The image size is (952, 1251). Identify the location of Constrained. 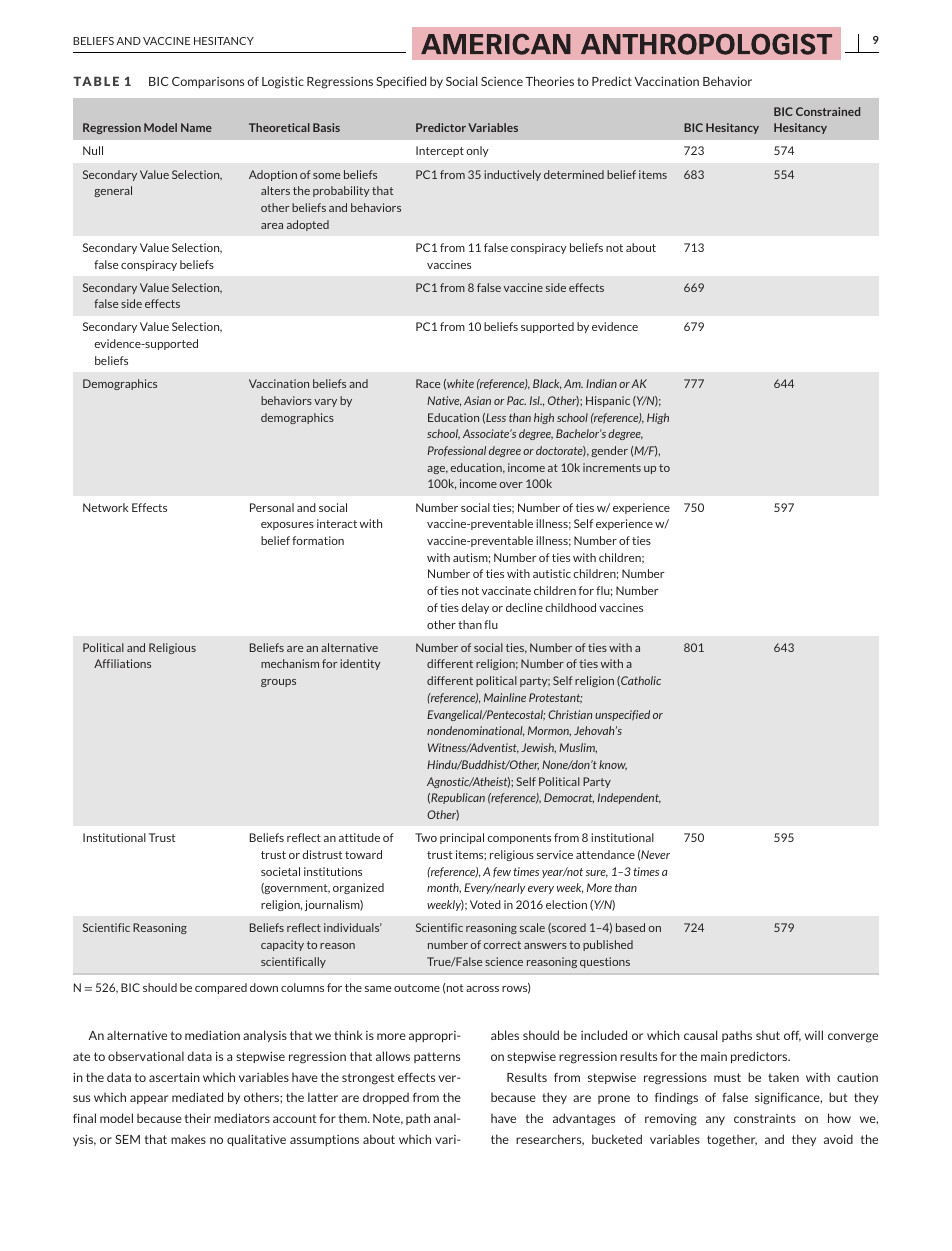
(828, 111).
